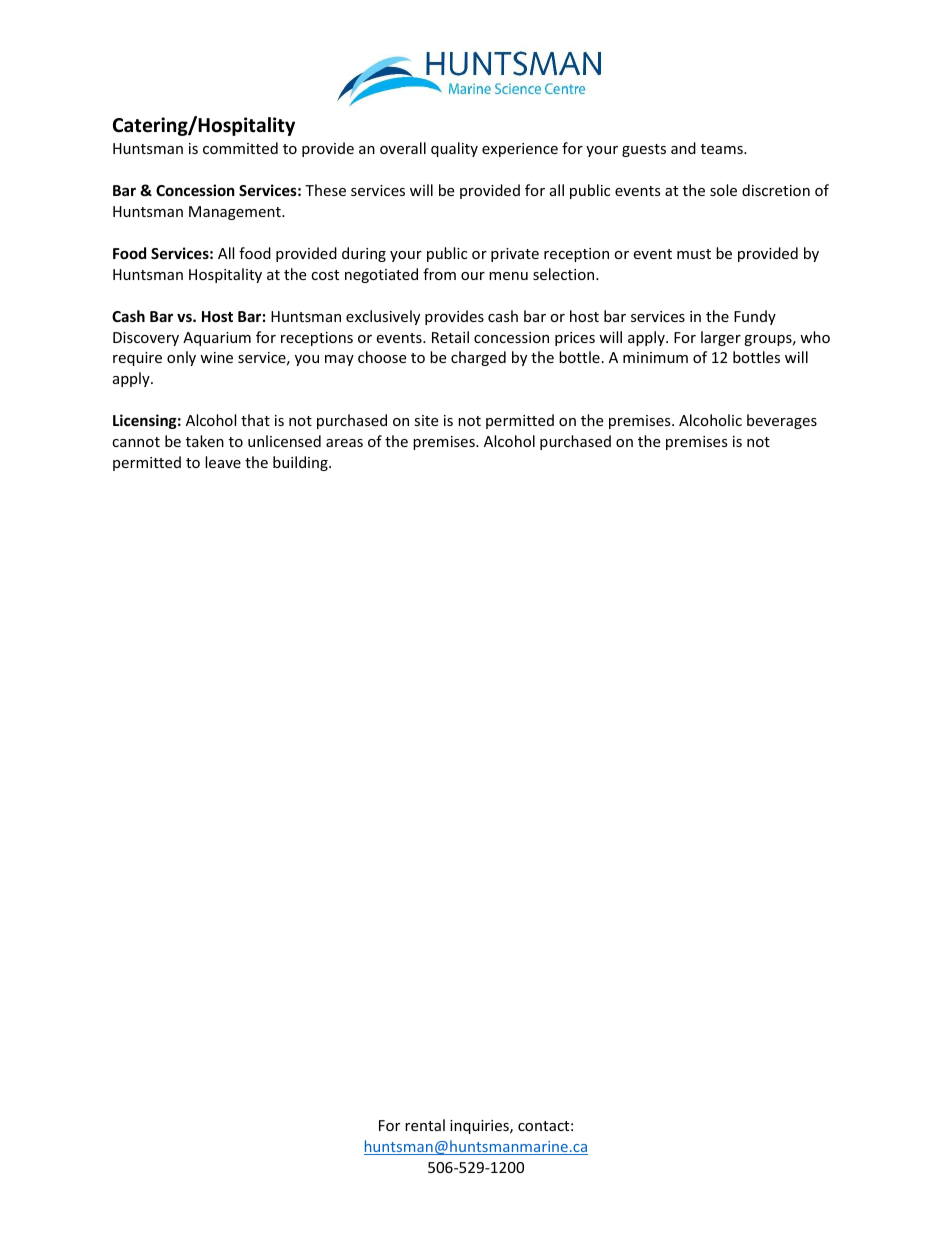 The width and height of the screenshot is (952, 1233). I want to click on sole, so click(723, 190).
